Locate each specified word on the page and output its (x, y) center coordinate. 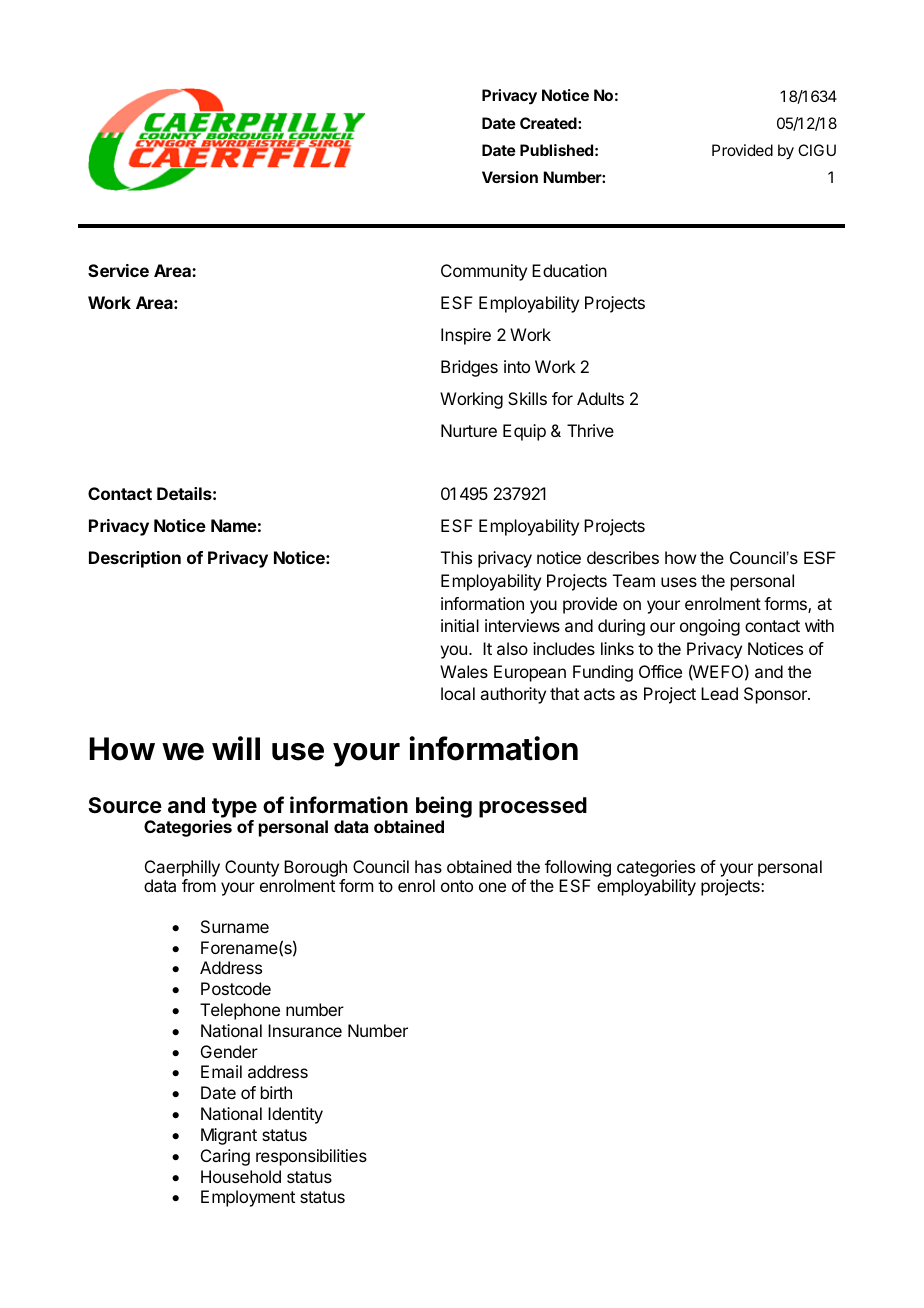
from (199, 885)
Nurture (469, 430)
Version (510, 177)
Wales (464, 671)
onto (457, 886)
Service (118, 270)
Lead (719, 693)
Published (556, 150)
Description (135, 559)
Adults (600, 398)
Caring (225, 1157)
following (578, 868)
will (236, 748)
